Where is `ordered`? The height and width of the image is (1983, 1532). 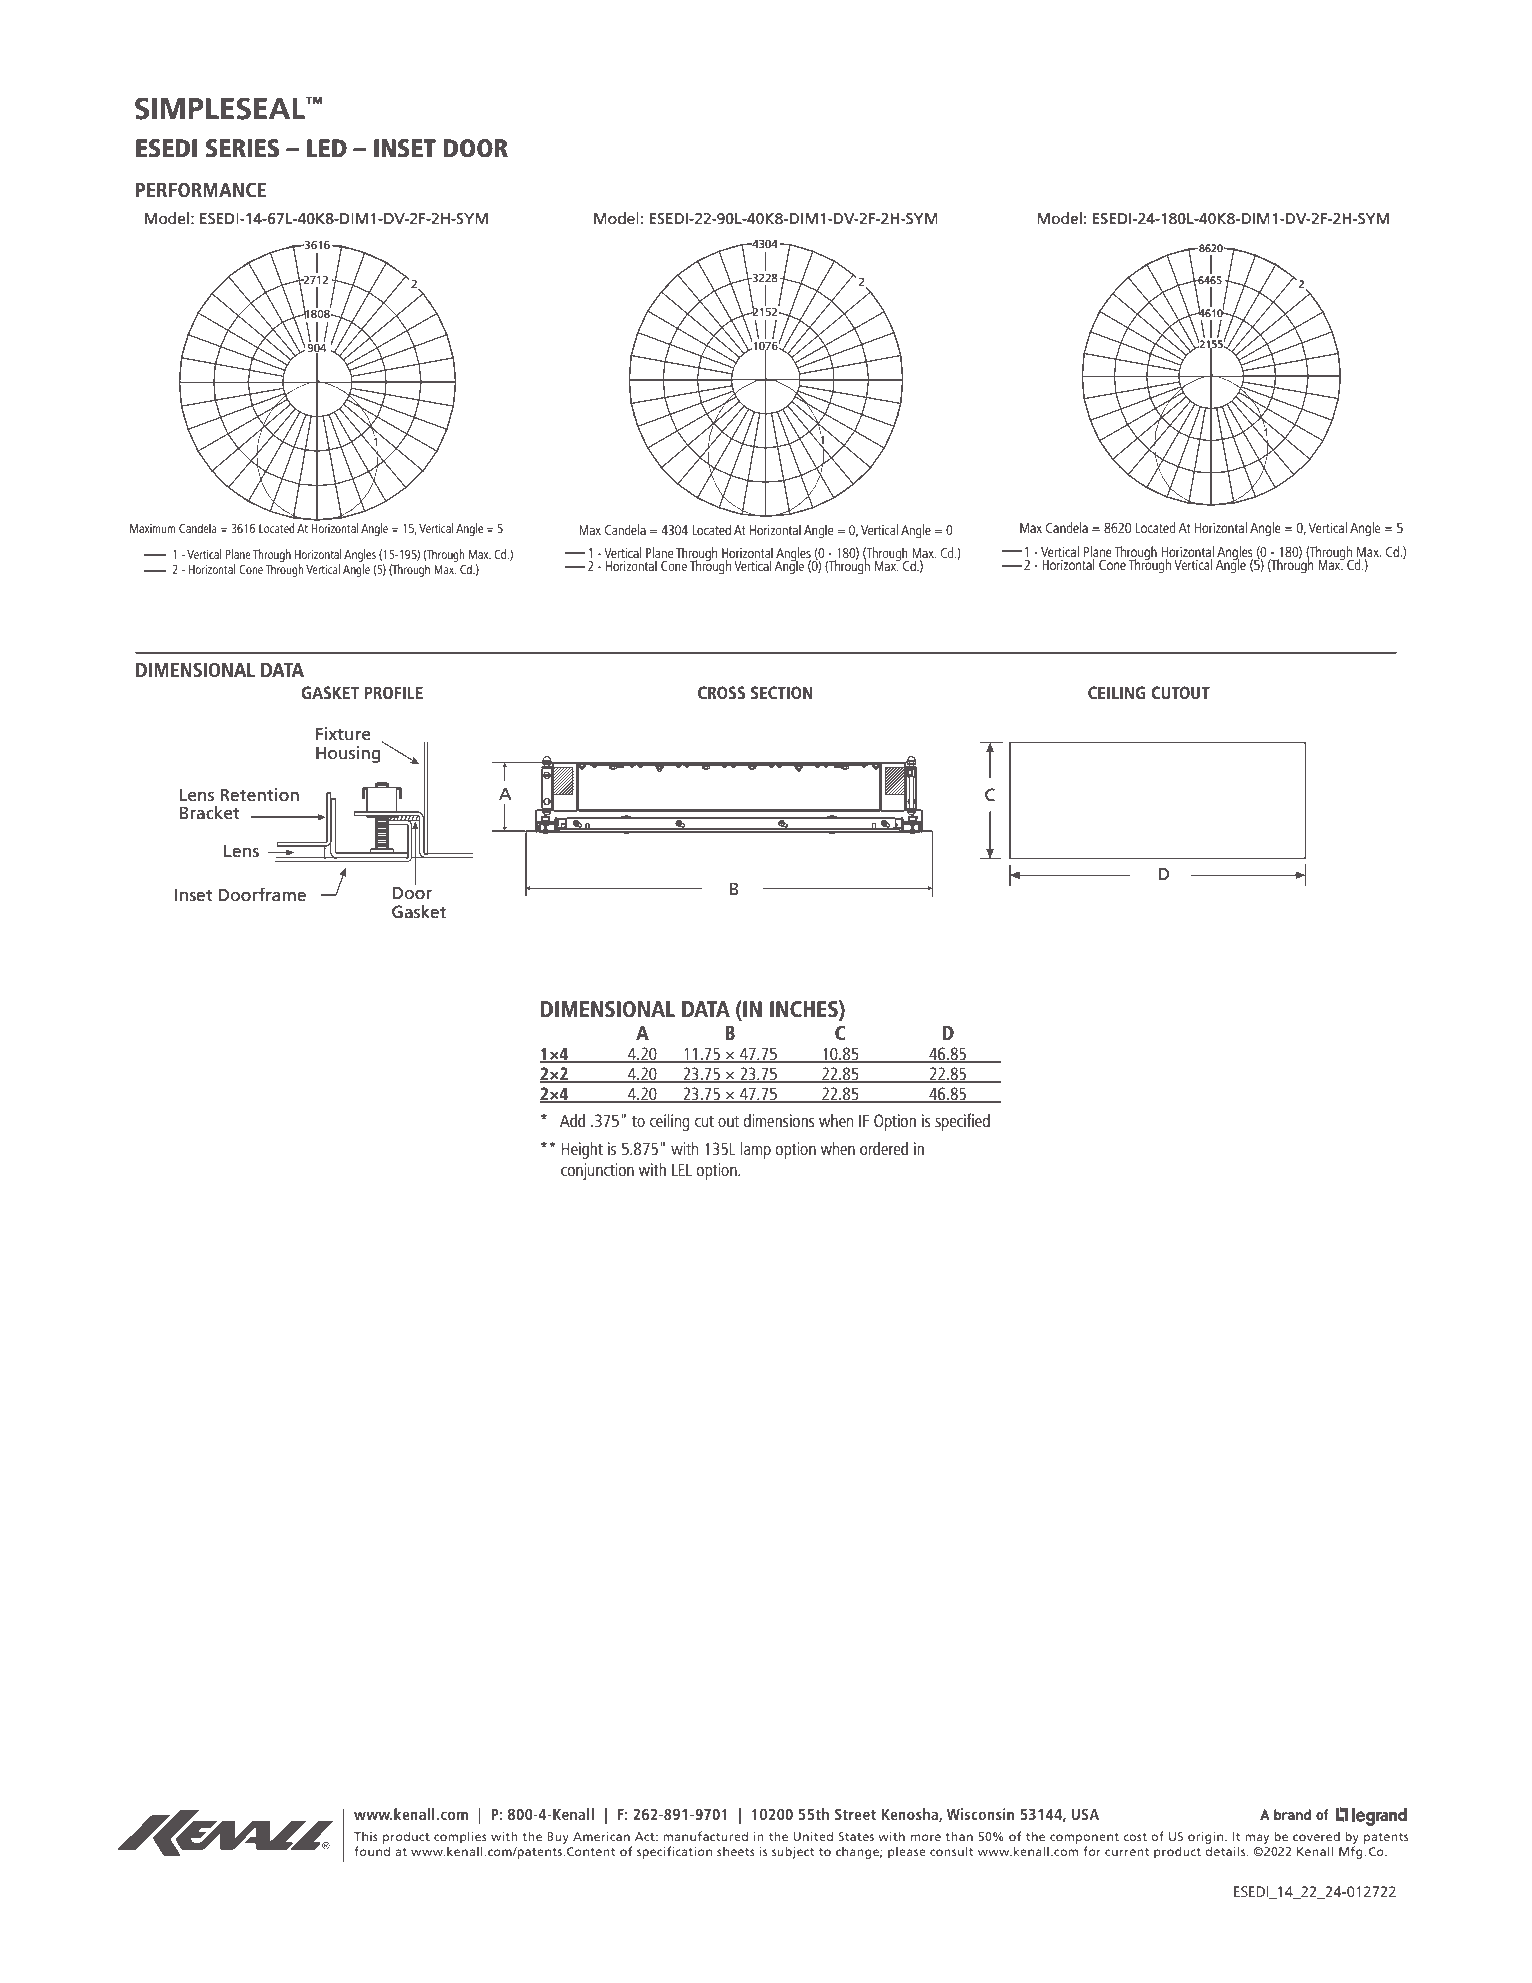
ordered is located at coordinates (884, 1148).
